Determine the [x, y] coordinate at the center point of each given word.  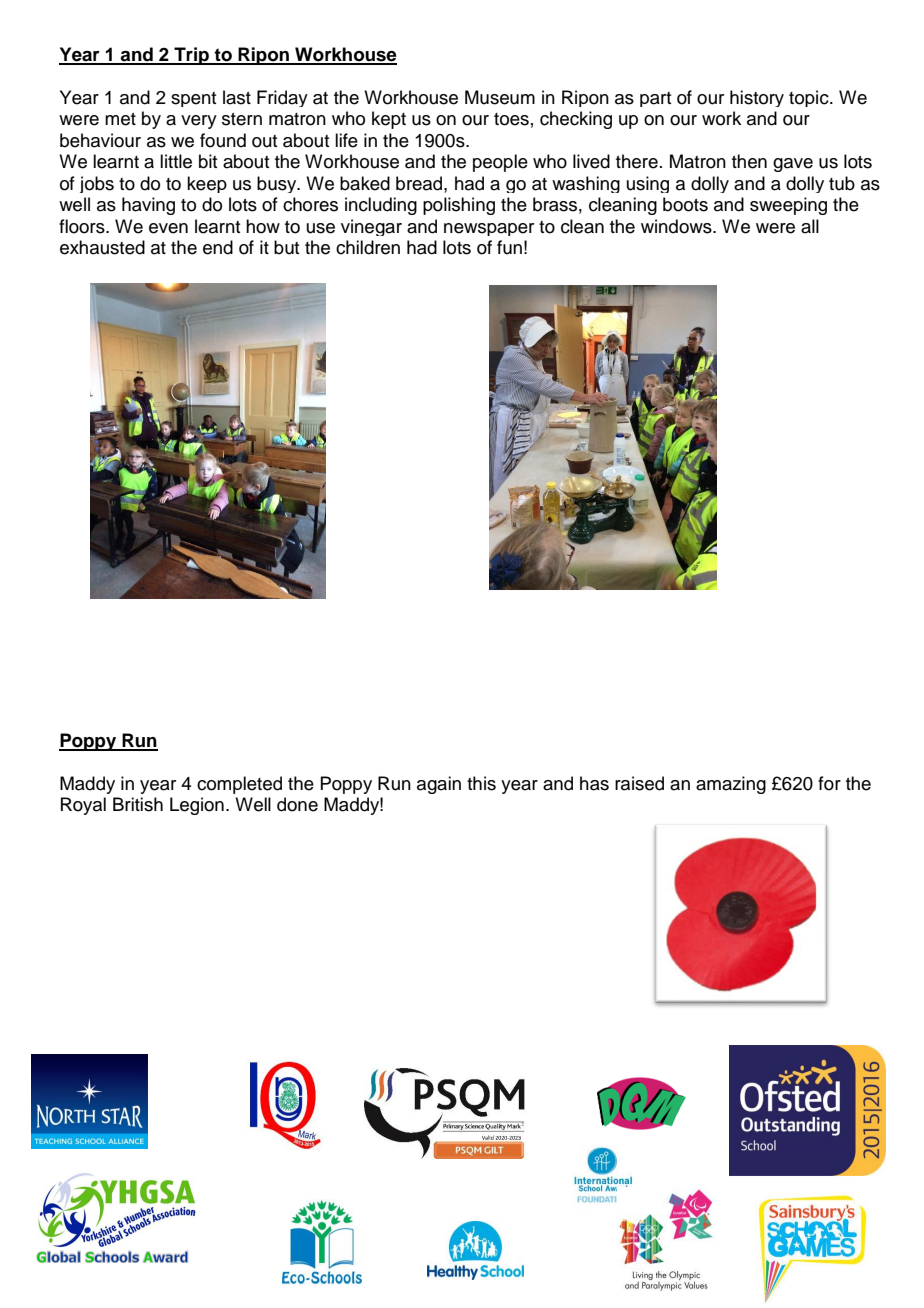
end [218, 247]
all [810, 226]
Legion [197, 806]
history [757, 98]
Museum [500, 97]
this [481, 783]
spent [193, 99]
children [368, 247]
